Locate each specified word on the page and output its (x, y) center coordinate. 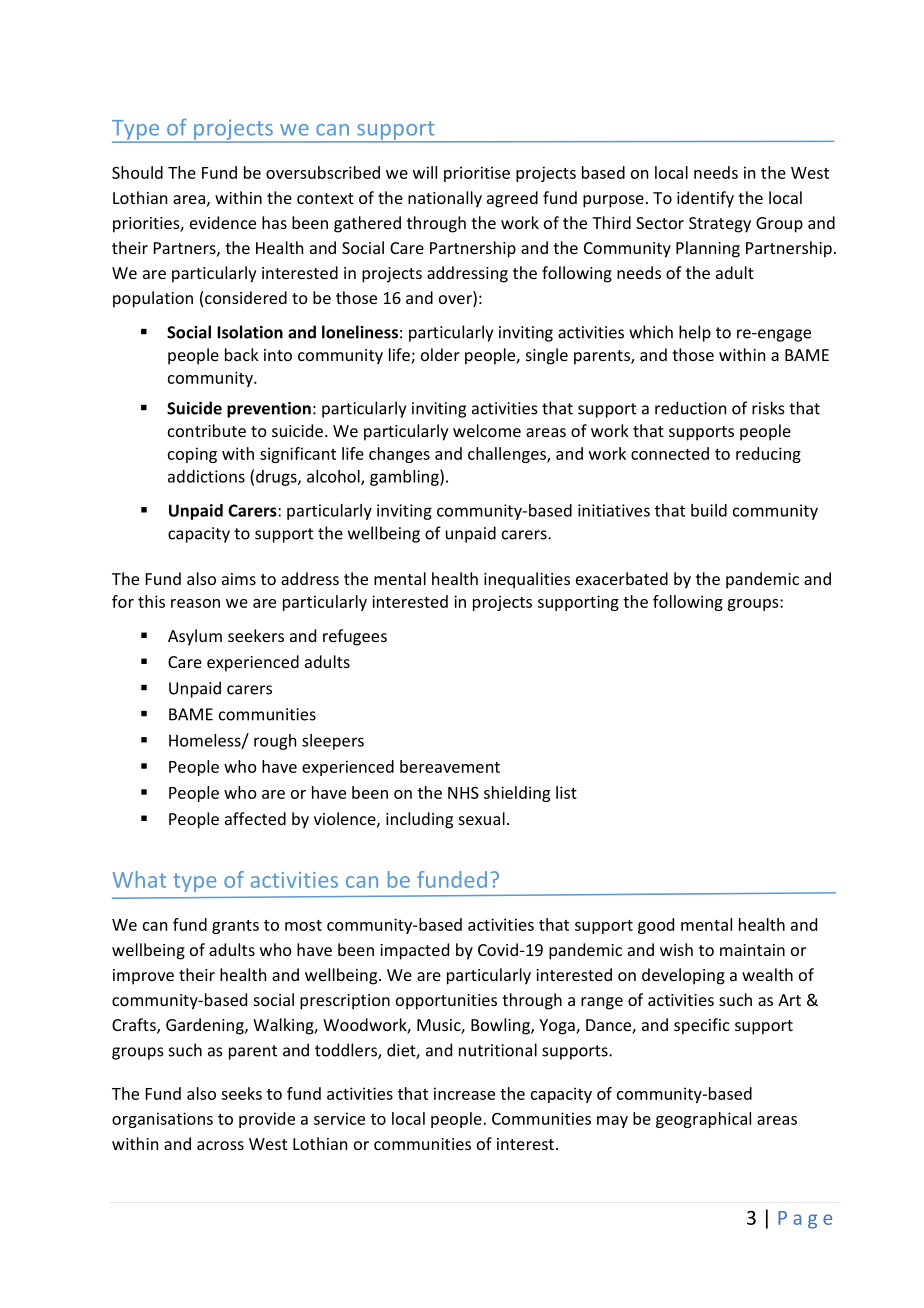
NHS (463, 793)
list (566, 792)
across (220, 1145)
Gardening (206, 1026)
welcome (487, 430)
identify (705, 199)
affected (255, 818)
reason (195, 603)
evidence (223, 222)
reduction (690, 408)
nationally (445, 199)
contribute (207, 430)
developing (683, 976)
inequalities (527, 580)
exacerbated (622, 578)
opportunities (446, 1002)
